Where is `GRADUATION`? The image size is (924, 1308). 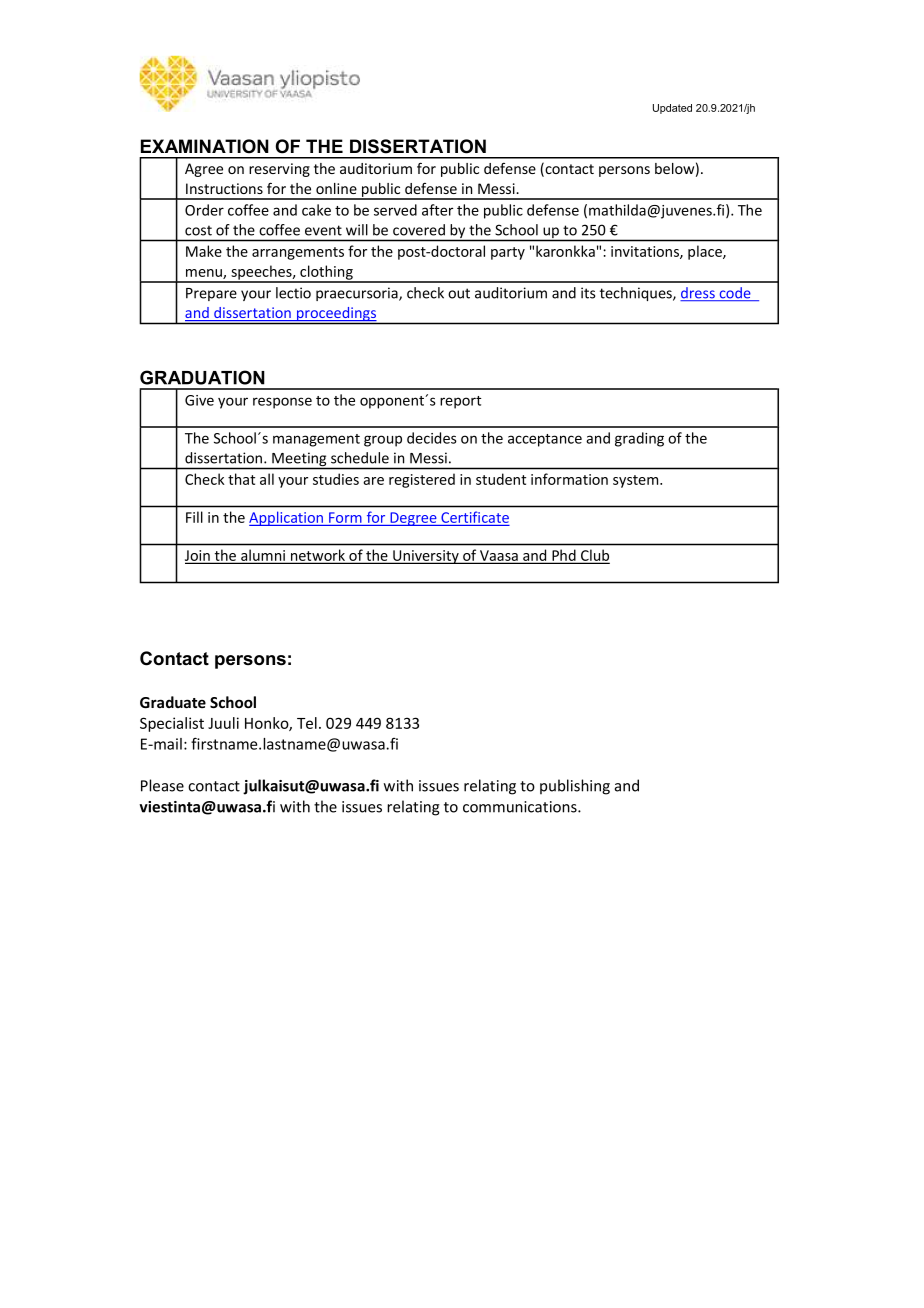 GRADUATION is located at coordinates (202, 377).
